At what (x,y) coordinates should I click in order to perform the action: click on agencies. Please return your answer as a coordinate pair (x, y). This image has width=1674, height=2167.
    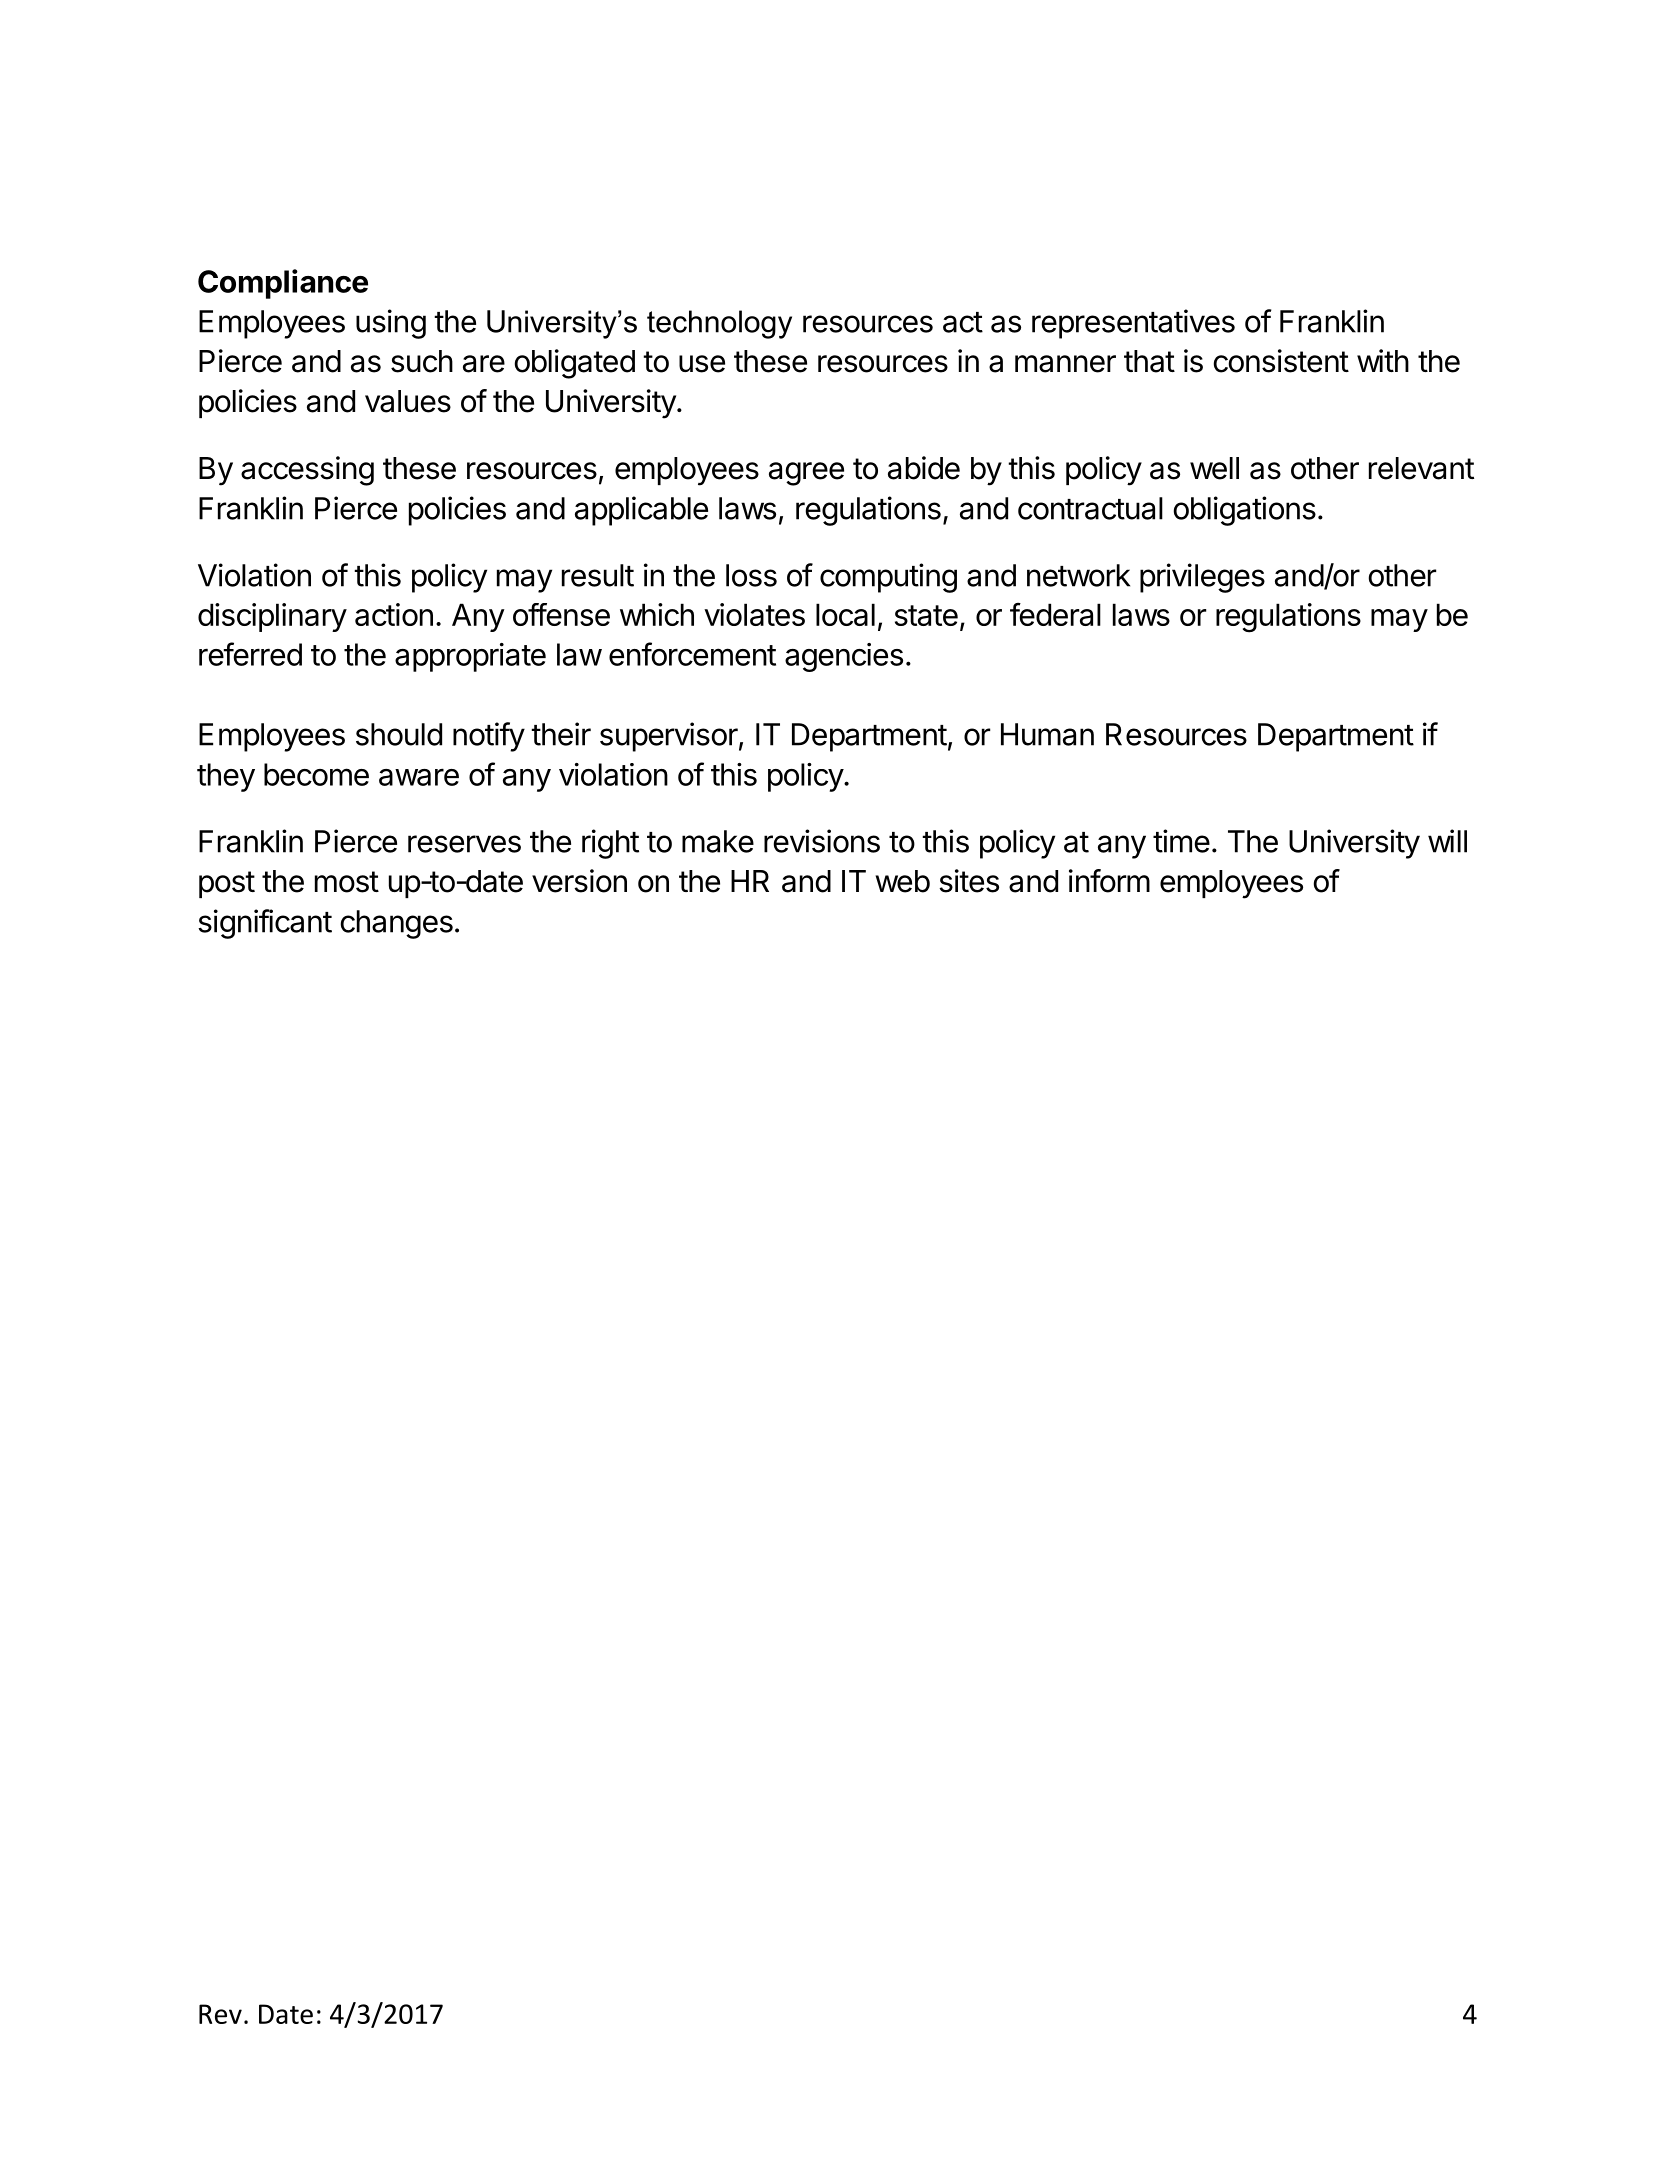
    Looking at the image, I should click on (844, 657).
